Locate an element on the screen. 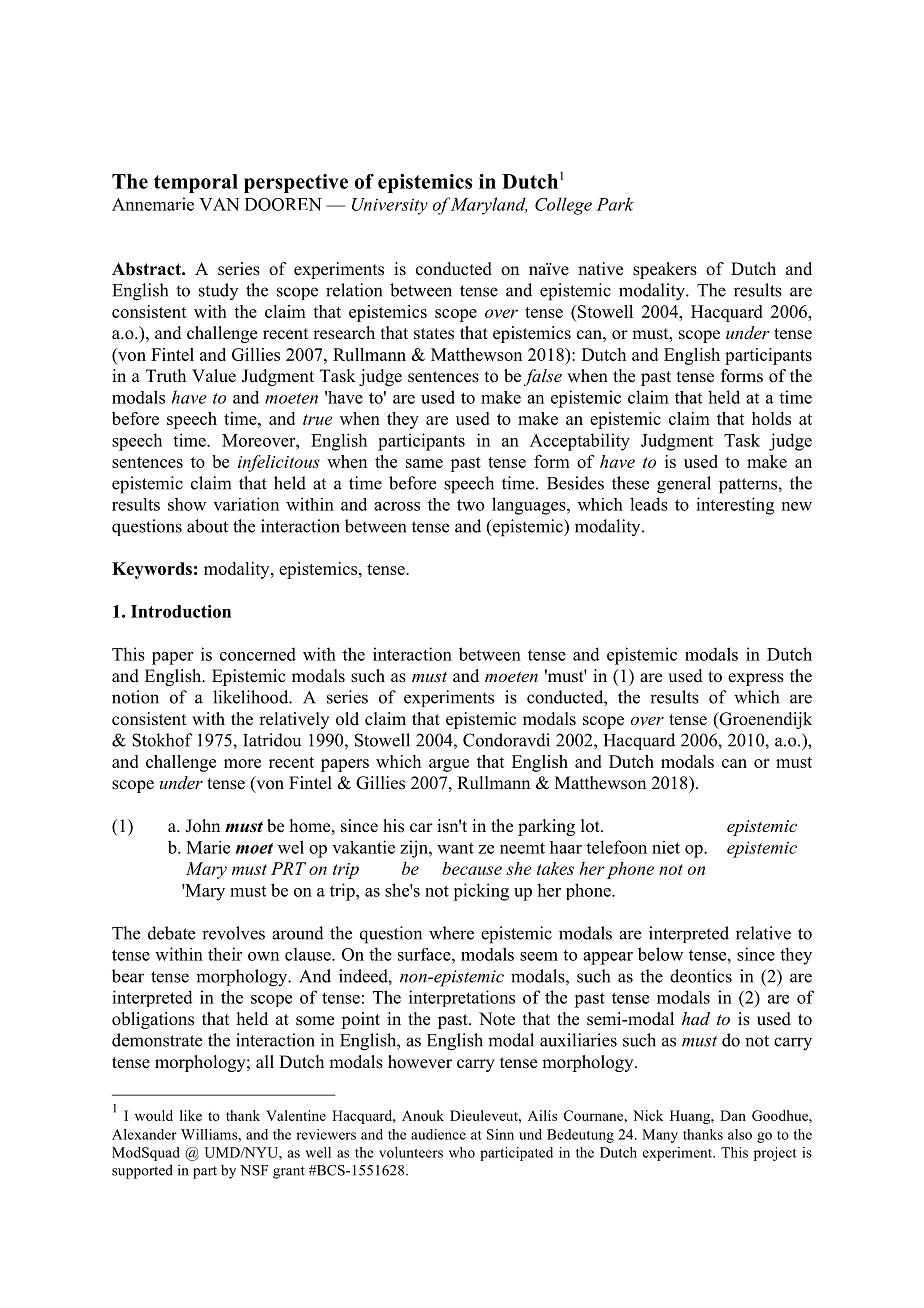 This screenshot has width=924, height=1308. concerned is located at coordinates (258, 654).
